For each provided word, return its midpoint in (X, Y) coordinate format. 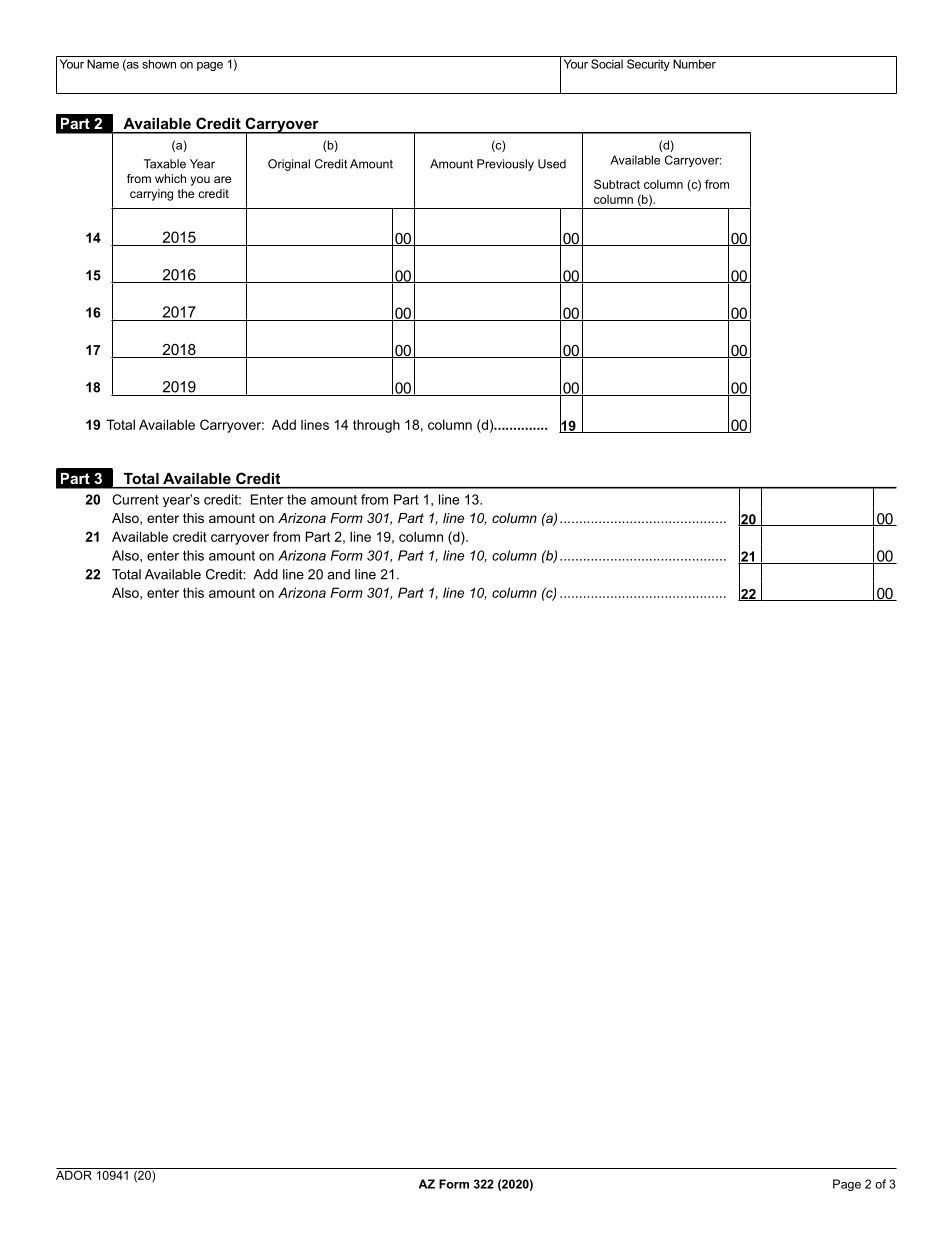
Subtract (617, 184)
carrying (151, 195)
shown (159, 64)
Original (289, 165)
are (222, 179)
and (338, 574)
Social (607, 64)
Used (552, 164)
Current (135, 499)
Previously (505, 165)
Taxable (165, 164)
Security (648, 65)
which (170, 178)
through (376, 426)
